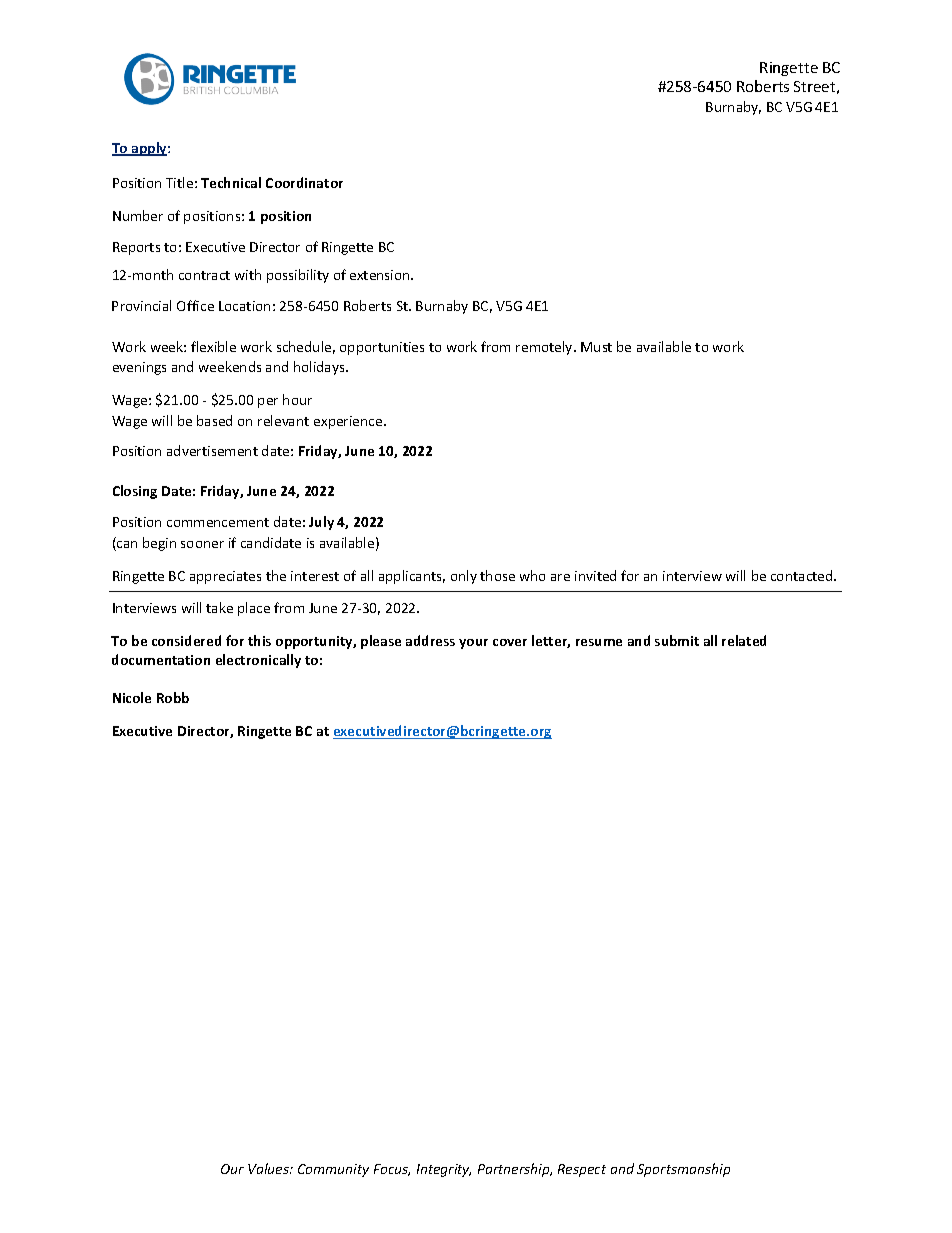 This page has width=952, height=1233. Describe the element at coordinates (173, 697) in the page. I see `Robb` at that location.
